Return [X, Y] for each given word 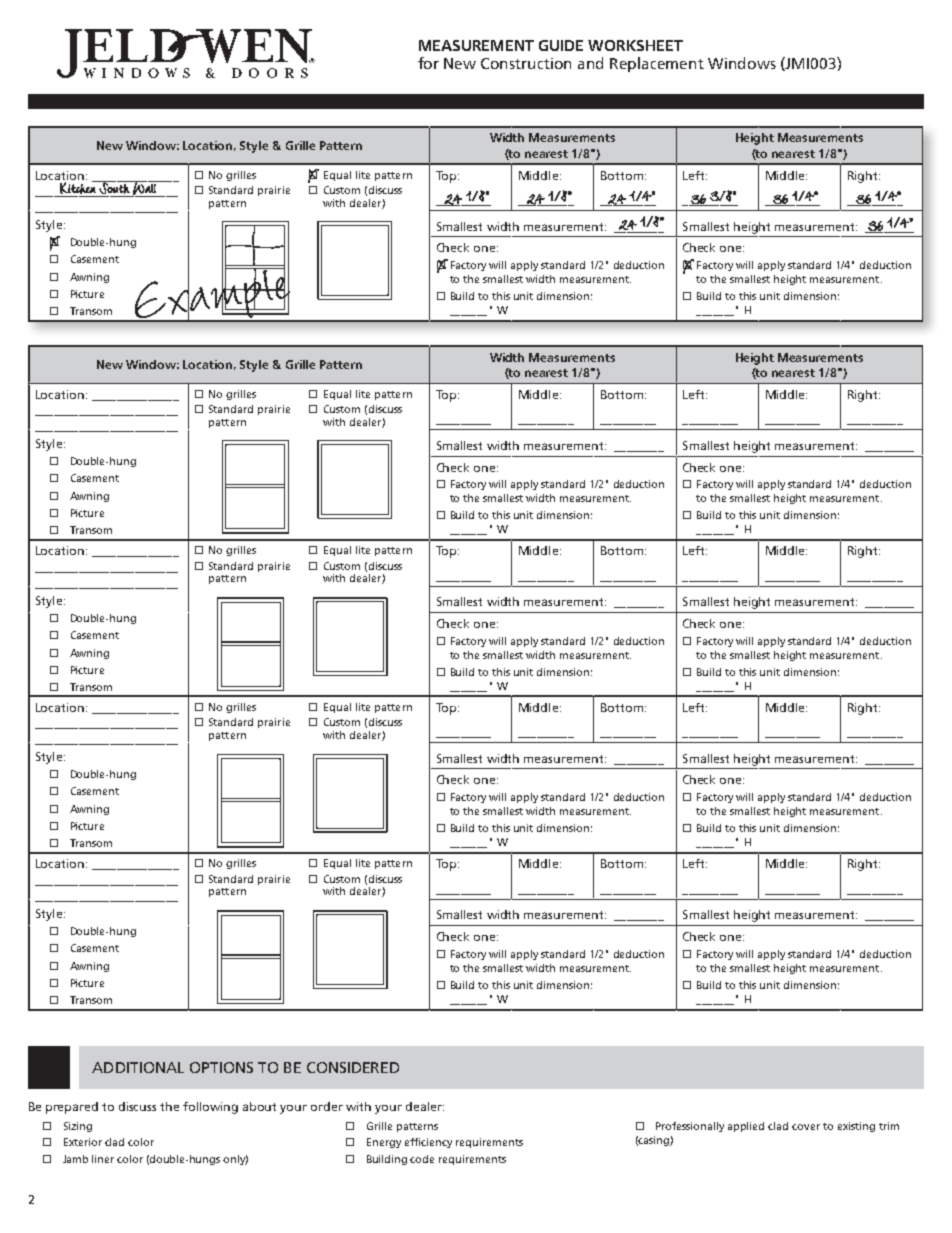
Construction [526, 63]
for [428, 63]
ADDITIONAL [138, 1067]
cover [806, 1127]
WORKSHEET [635, 45]
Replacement [657, 64]
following [210, 1108]
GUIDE [561, 45]
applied [746, 1127]
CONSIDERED [353, 1067]
